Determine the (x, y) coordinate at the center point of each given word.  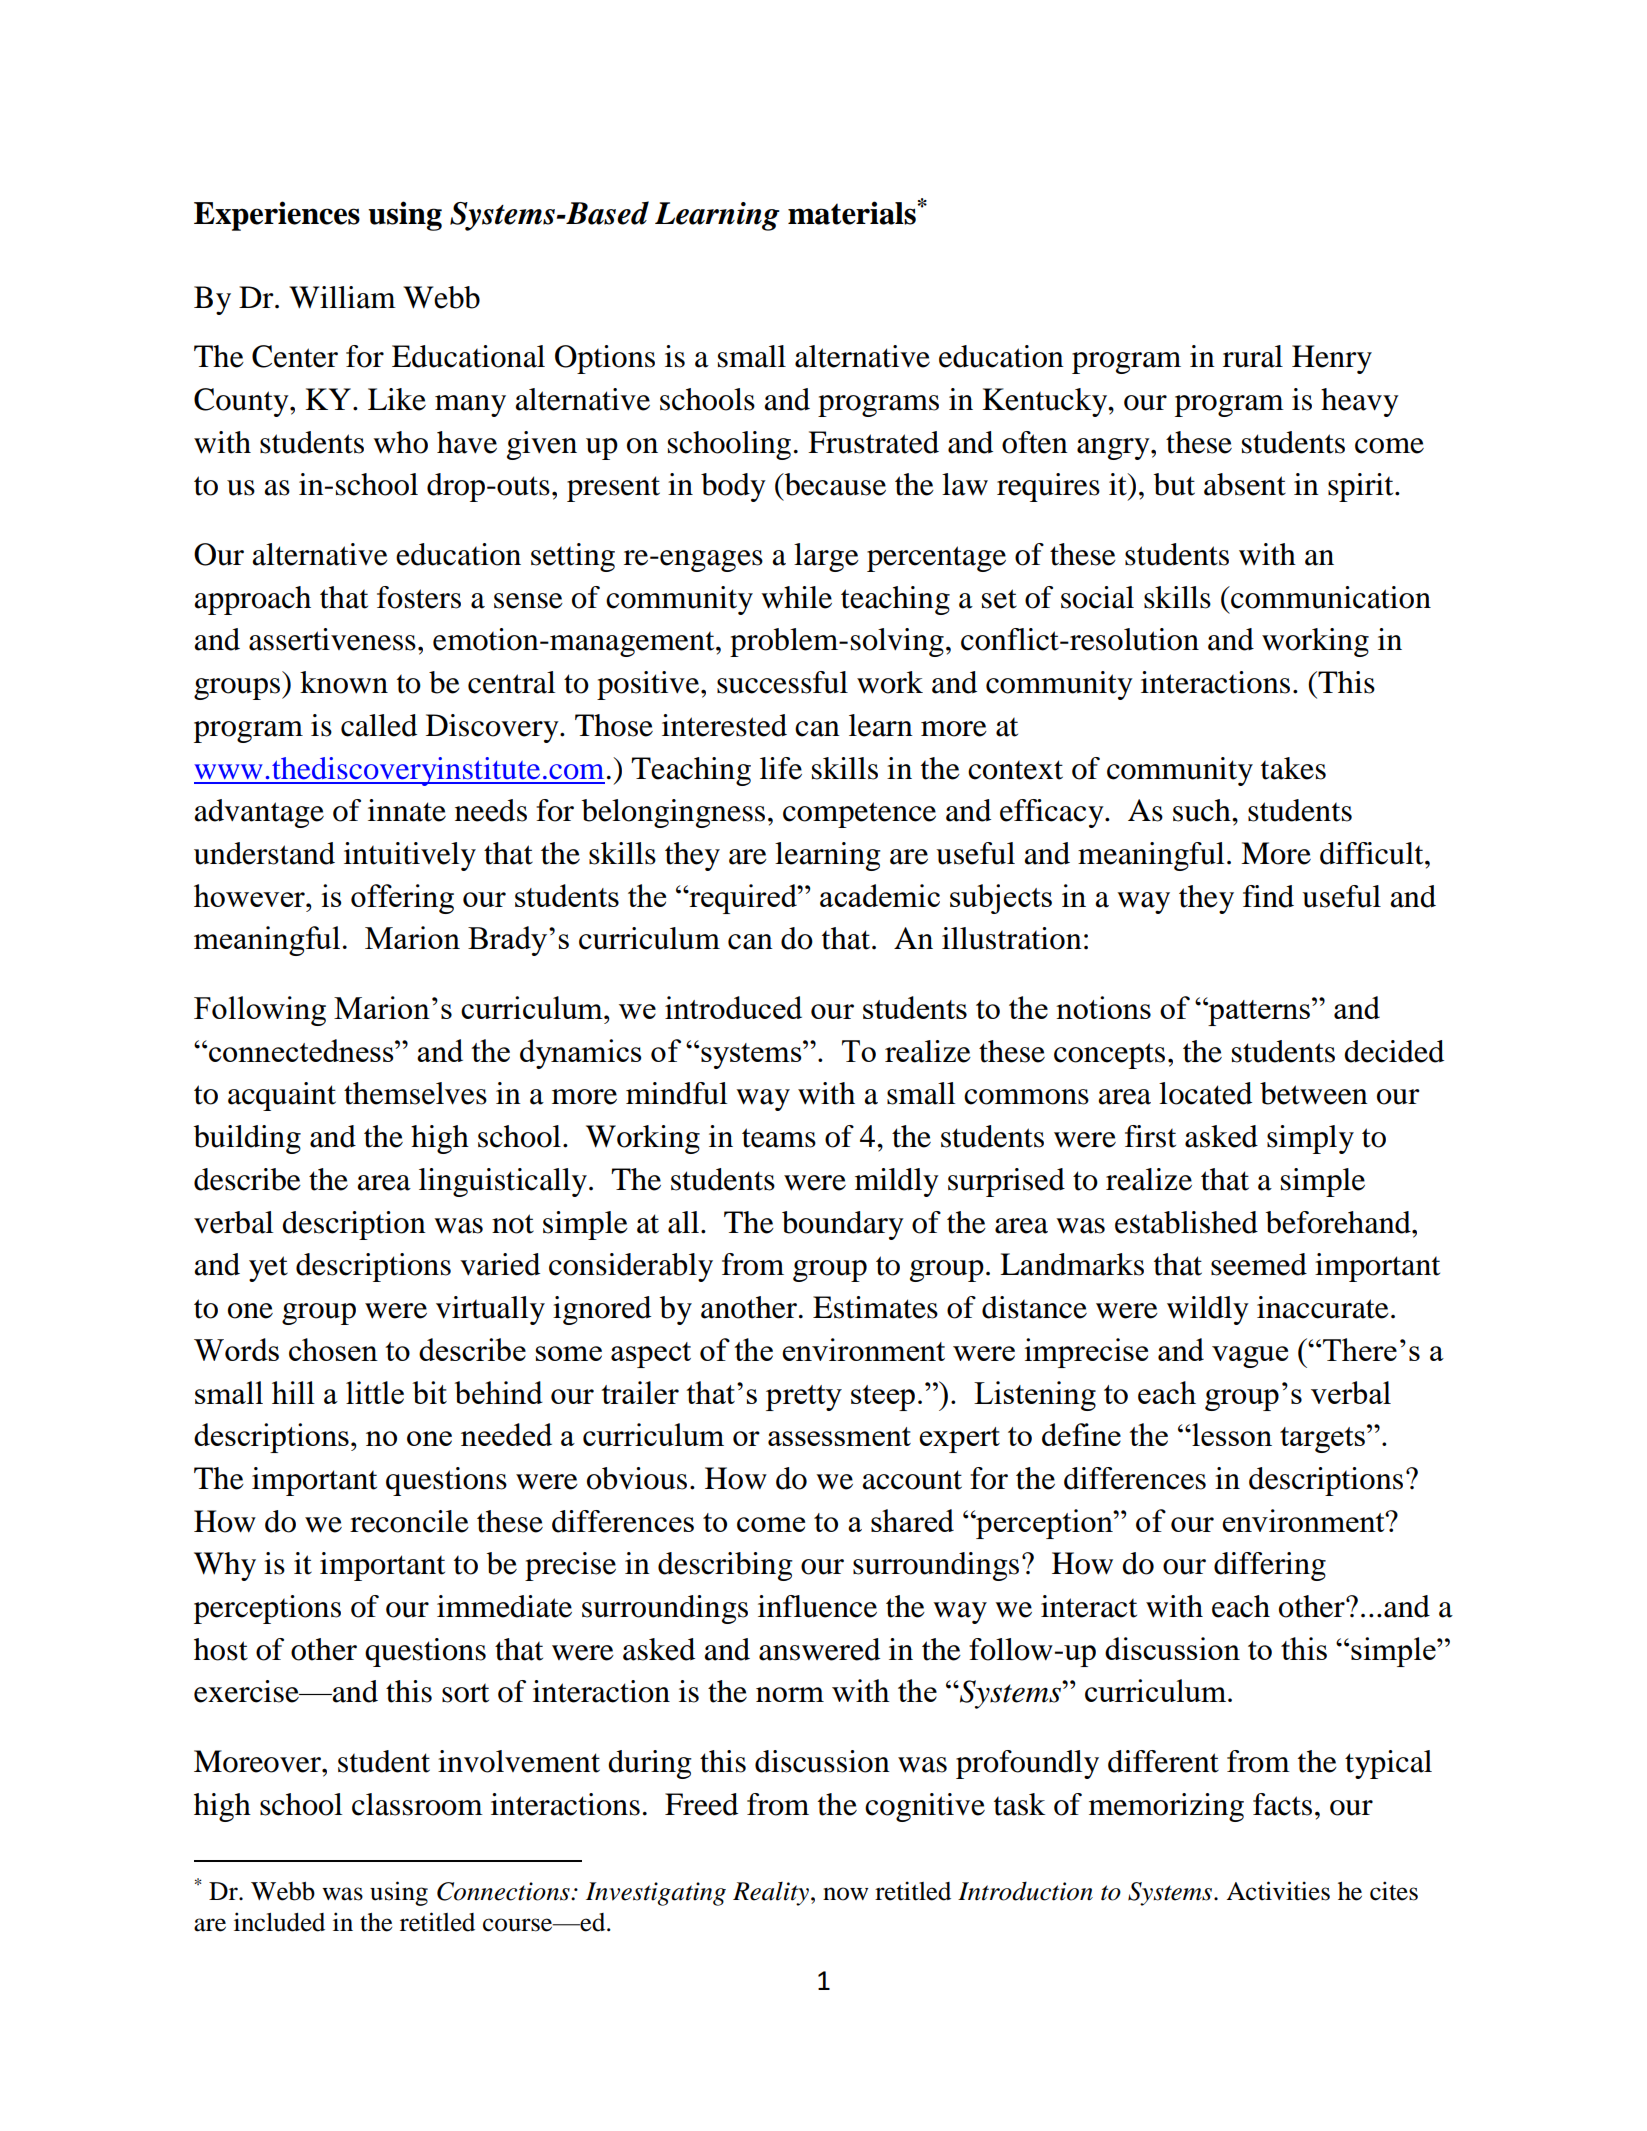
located (1205, 1093)
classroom (417, 1804)
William (342, 297)
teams (779, 1138)
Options (605, 359)
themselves (415, 1093)
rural (1253, 356)
